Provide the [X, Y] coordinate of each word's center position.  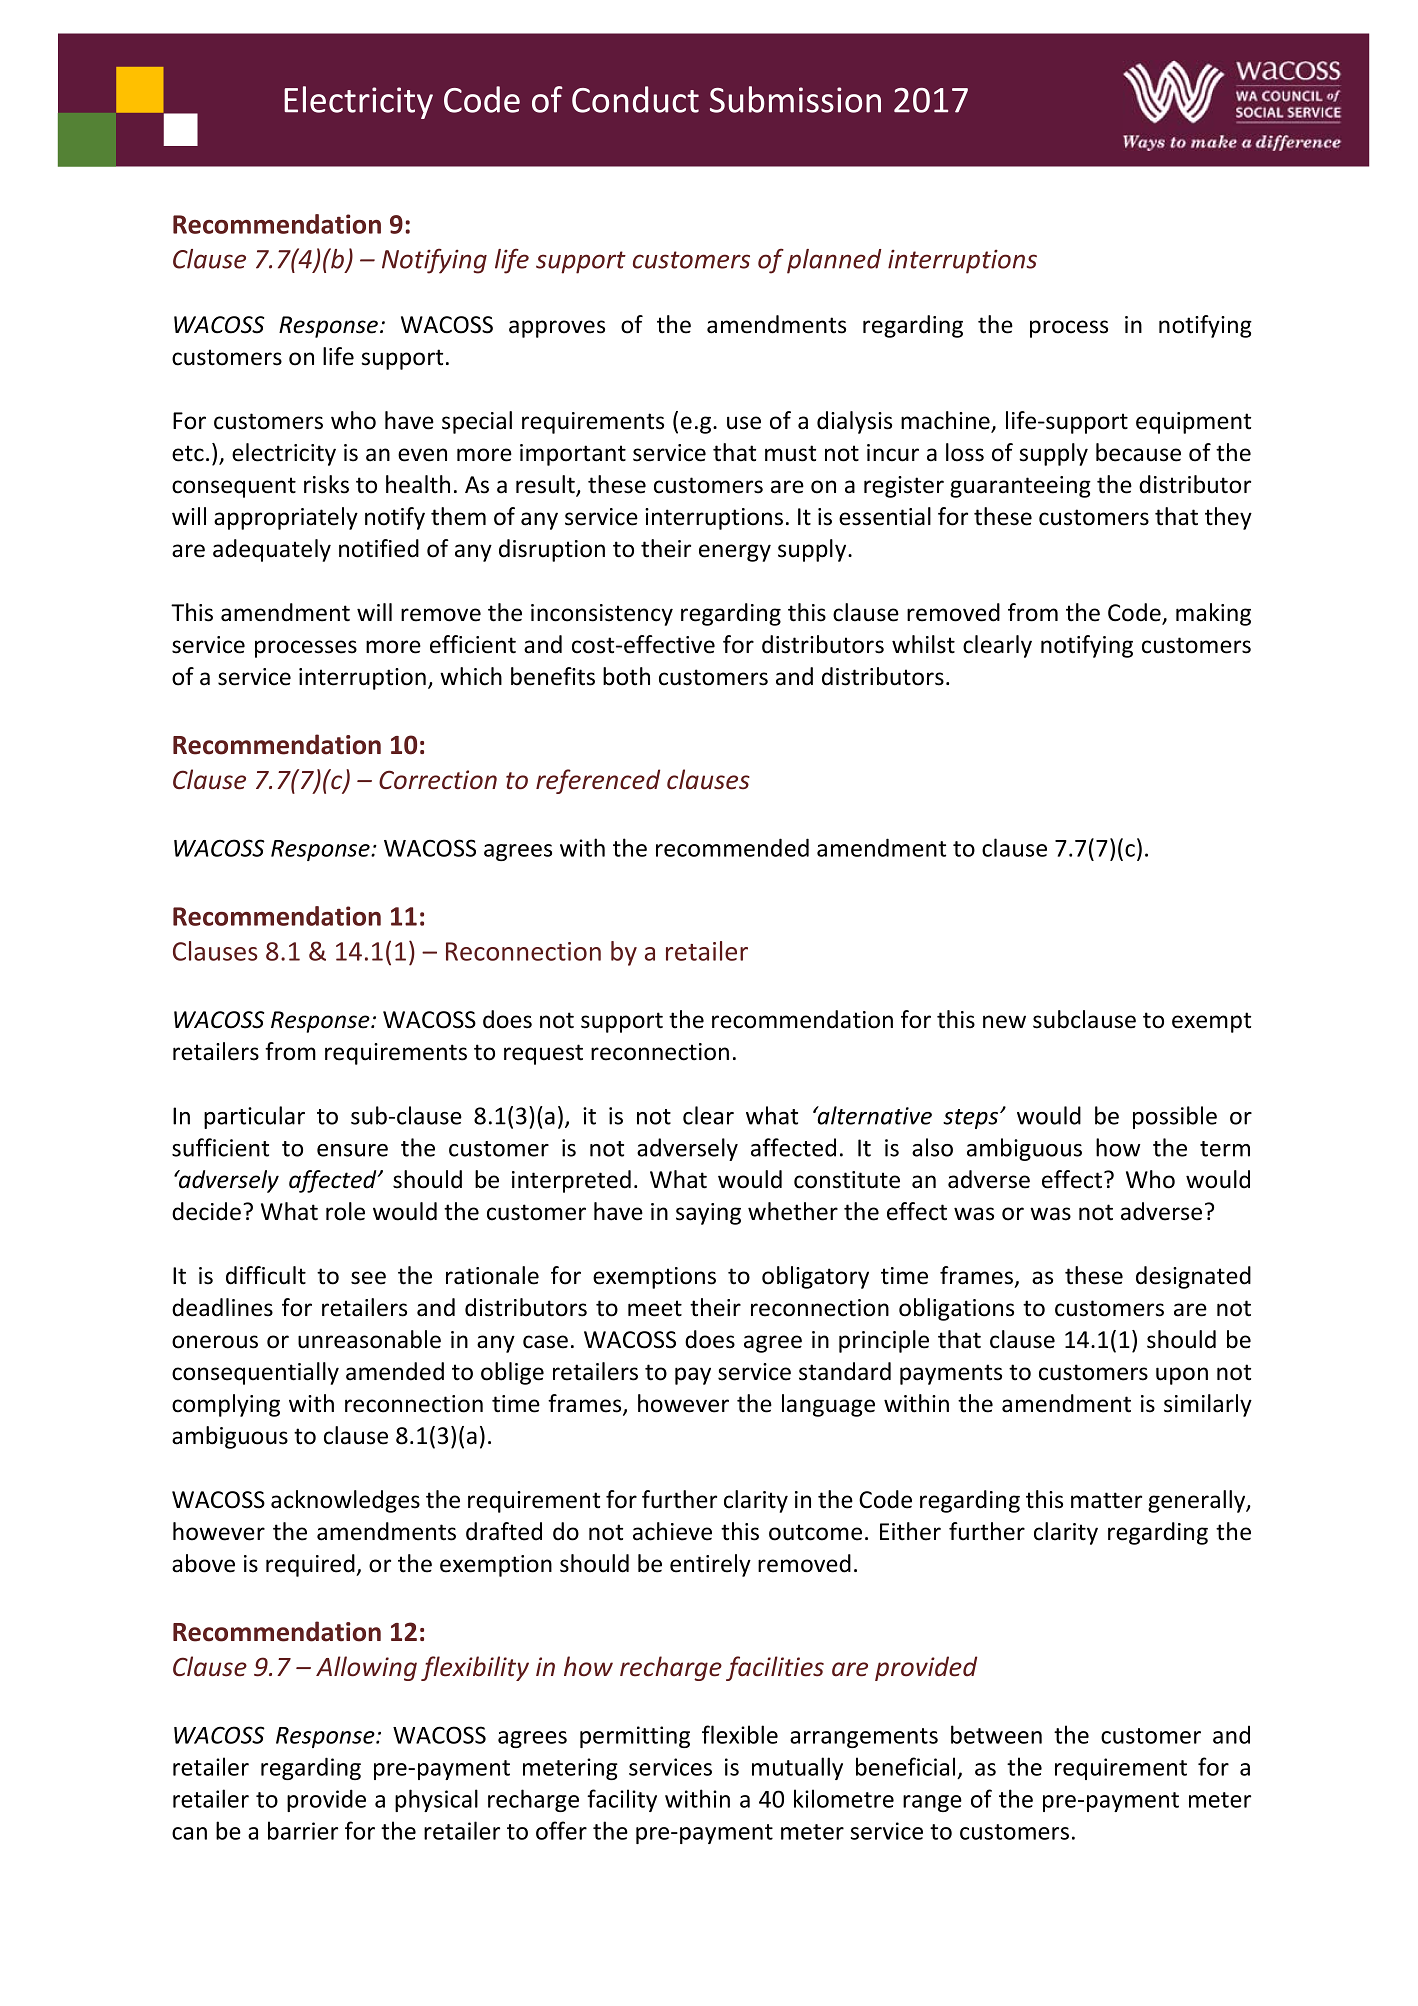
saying [708, 1214]
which [471, 676]
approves [557, 329]
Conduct [635, 99]
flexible [740, 1734]
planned [834, 261]
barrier [303, 1830]
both [626, 676]
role [345, 1211]
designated [1193, 1277]
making [1213, 614]
